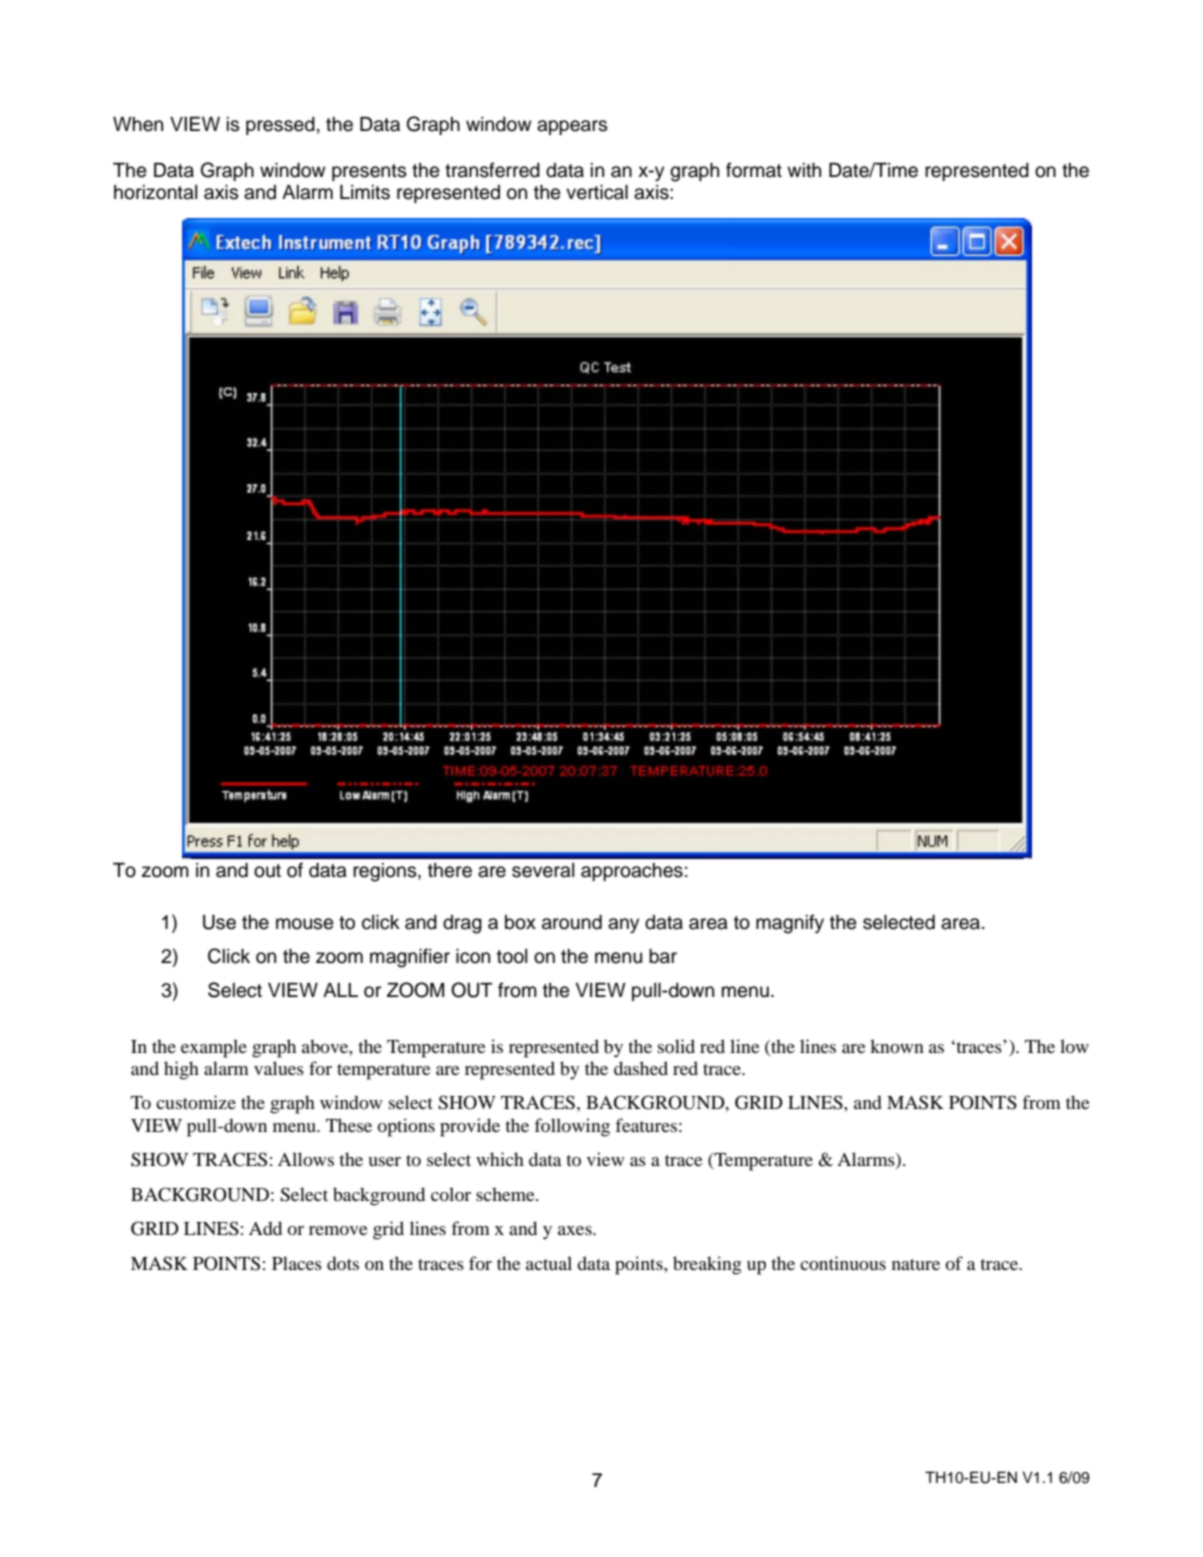  I want to click on example, so click(214, 1048).
